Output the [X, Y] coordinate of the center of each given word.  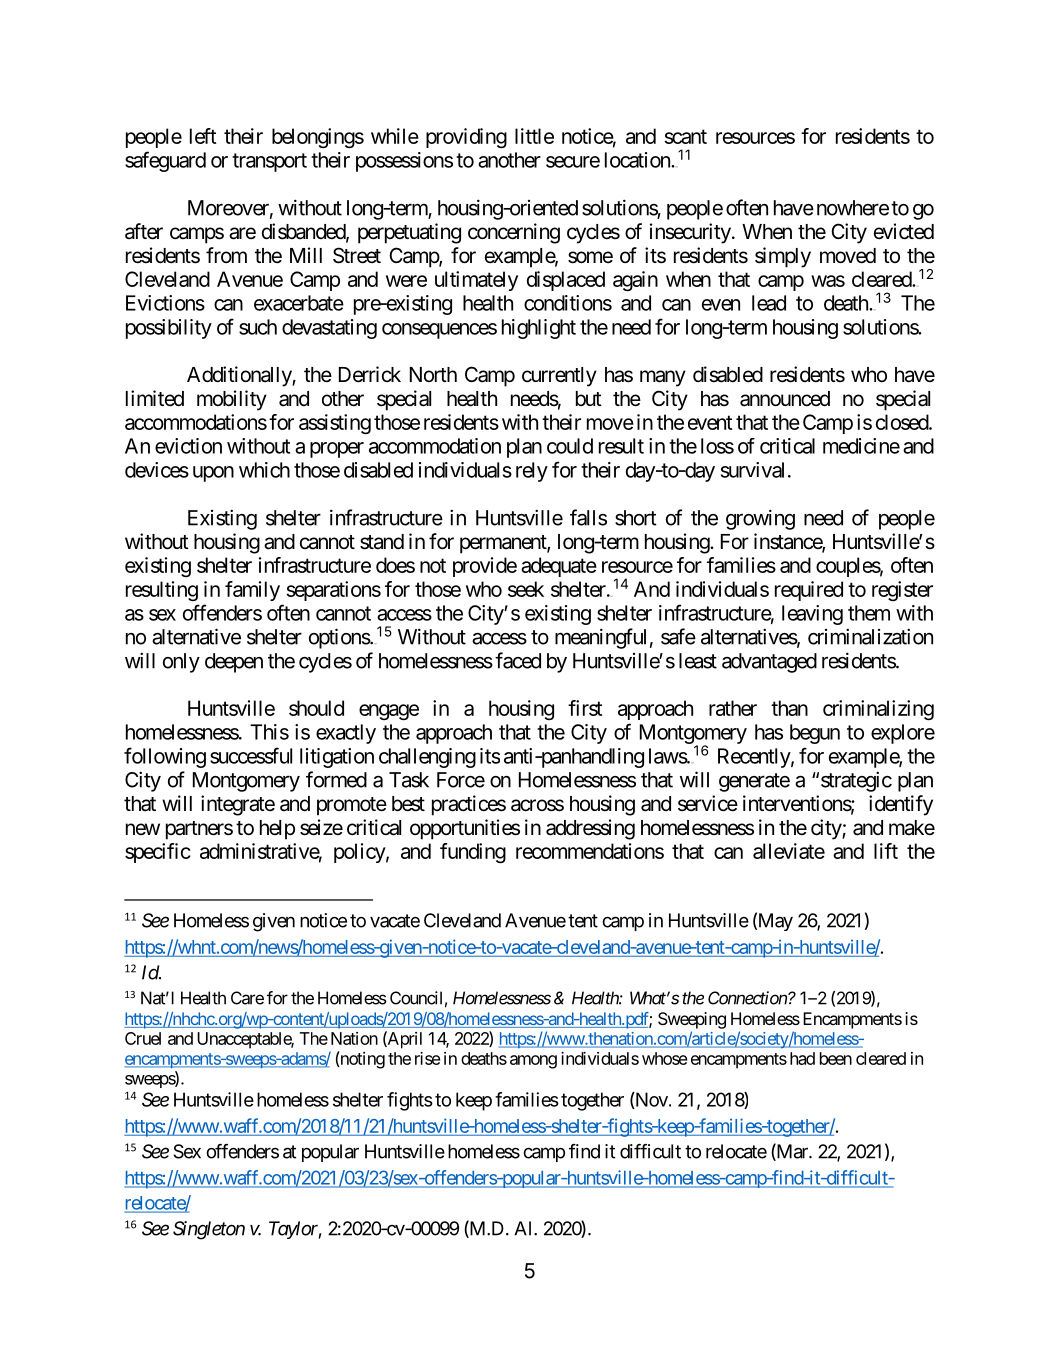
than [789, 708]
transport [269, 162]
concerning [514, 233]
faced [518, 660]
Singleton [209, 1230]
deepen [234, 663]
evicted [904, 231]
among [533, 1062]
